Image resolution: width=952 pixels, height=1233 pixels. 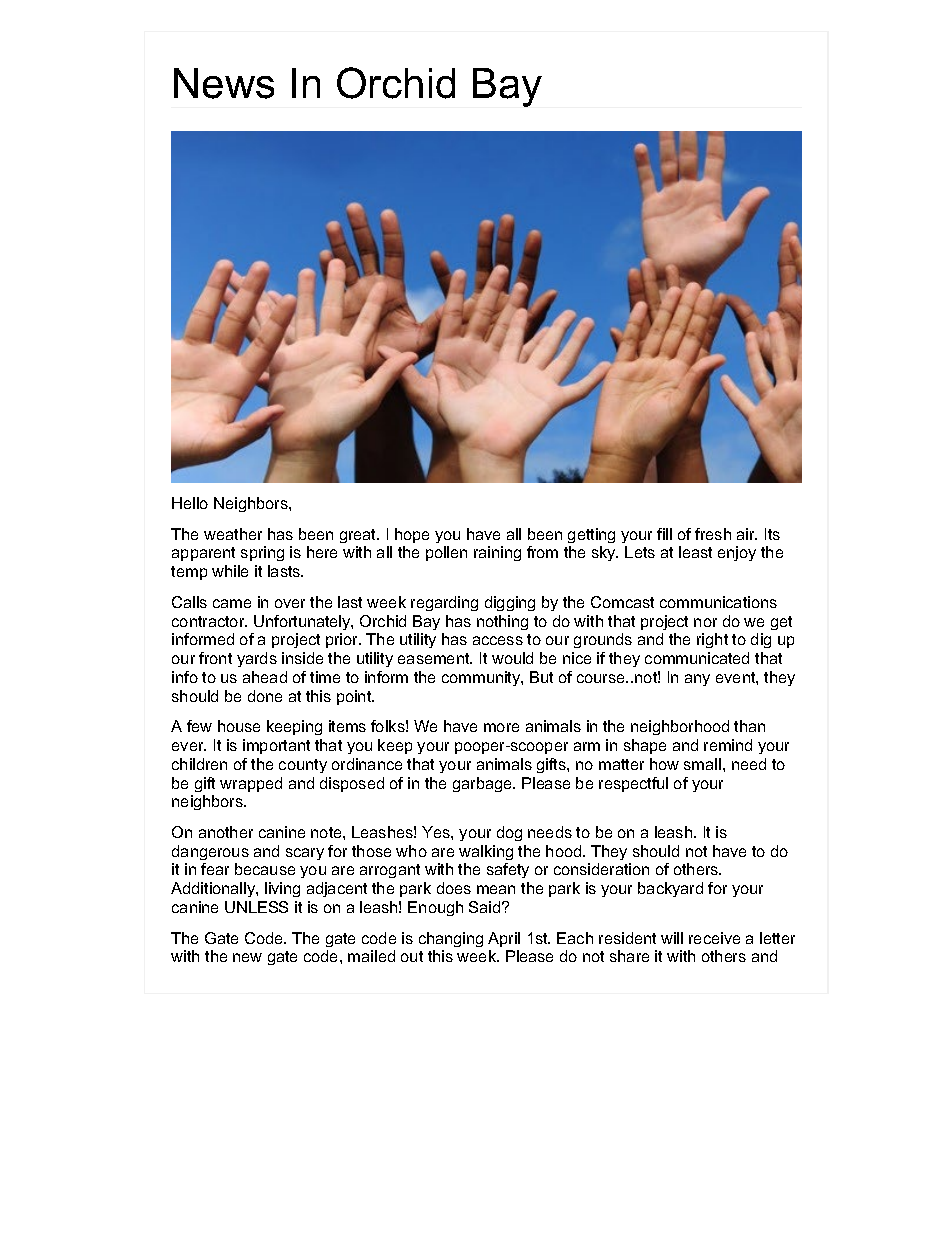 What do you see at coordinates (713, 534) in the screenshot?
I see `fresh` at bounding box center [713, 534].
